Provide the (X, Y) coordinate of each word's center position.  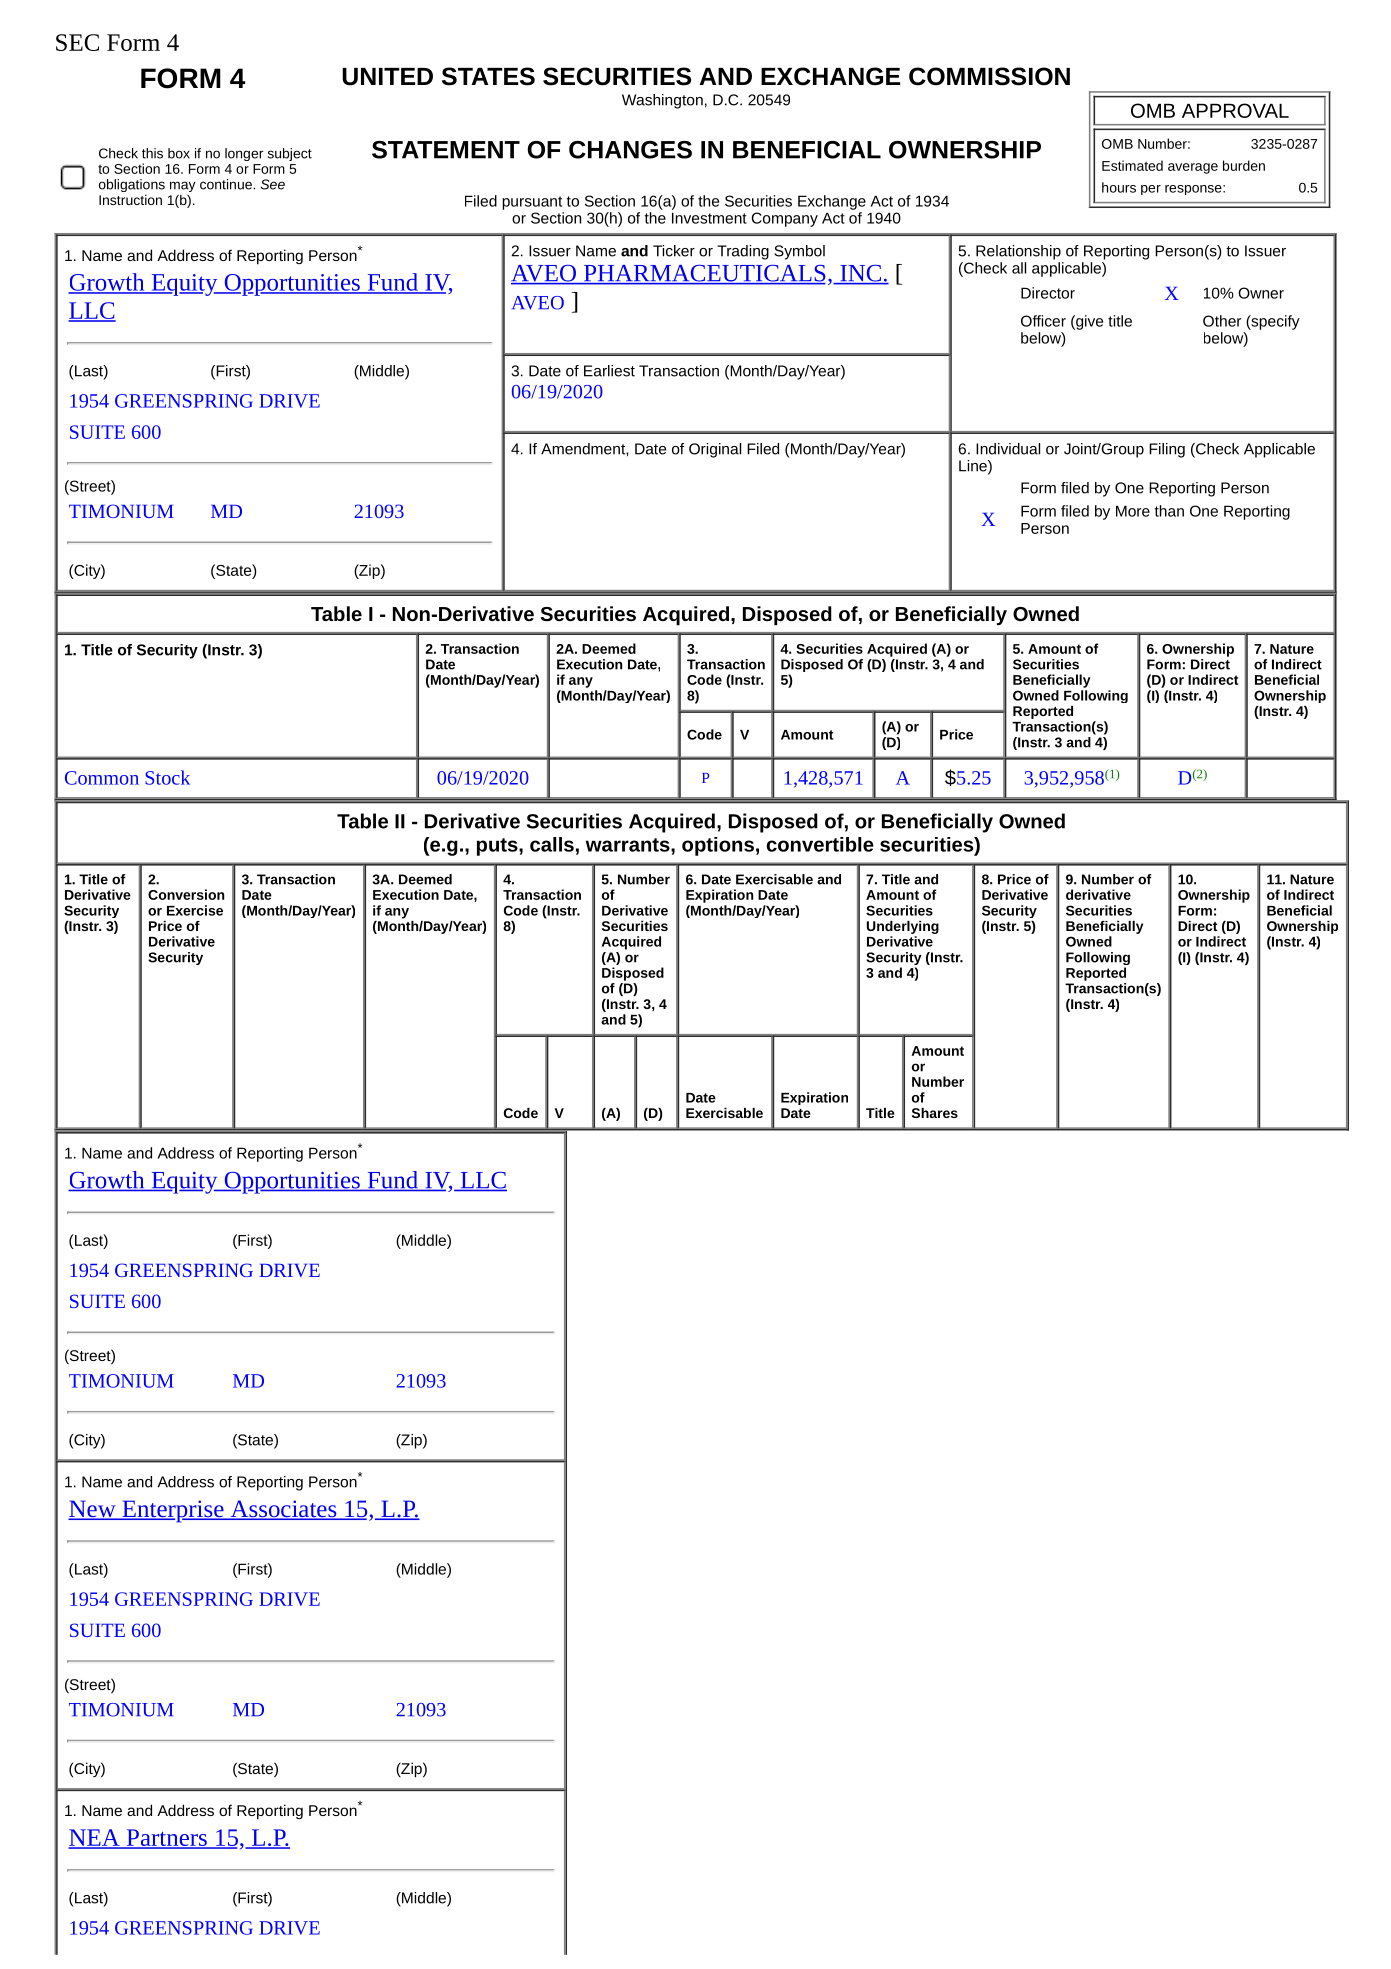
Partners (166, 1838)
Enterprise (173, 1511)
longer (244, 154)
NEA (95, 1838)
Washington (662, 101)
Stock (167, 777)
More (1133, 511)
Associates (283, 1510)
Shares (935, 1113)
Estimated (1132, 165)
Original (715, 450)
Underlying (903, 927)
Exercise (195, 910)
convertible (820, 844)
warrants (629, 845)
